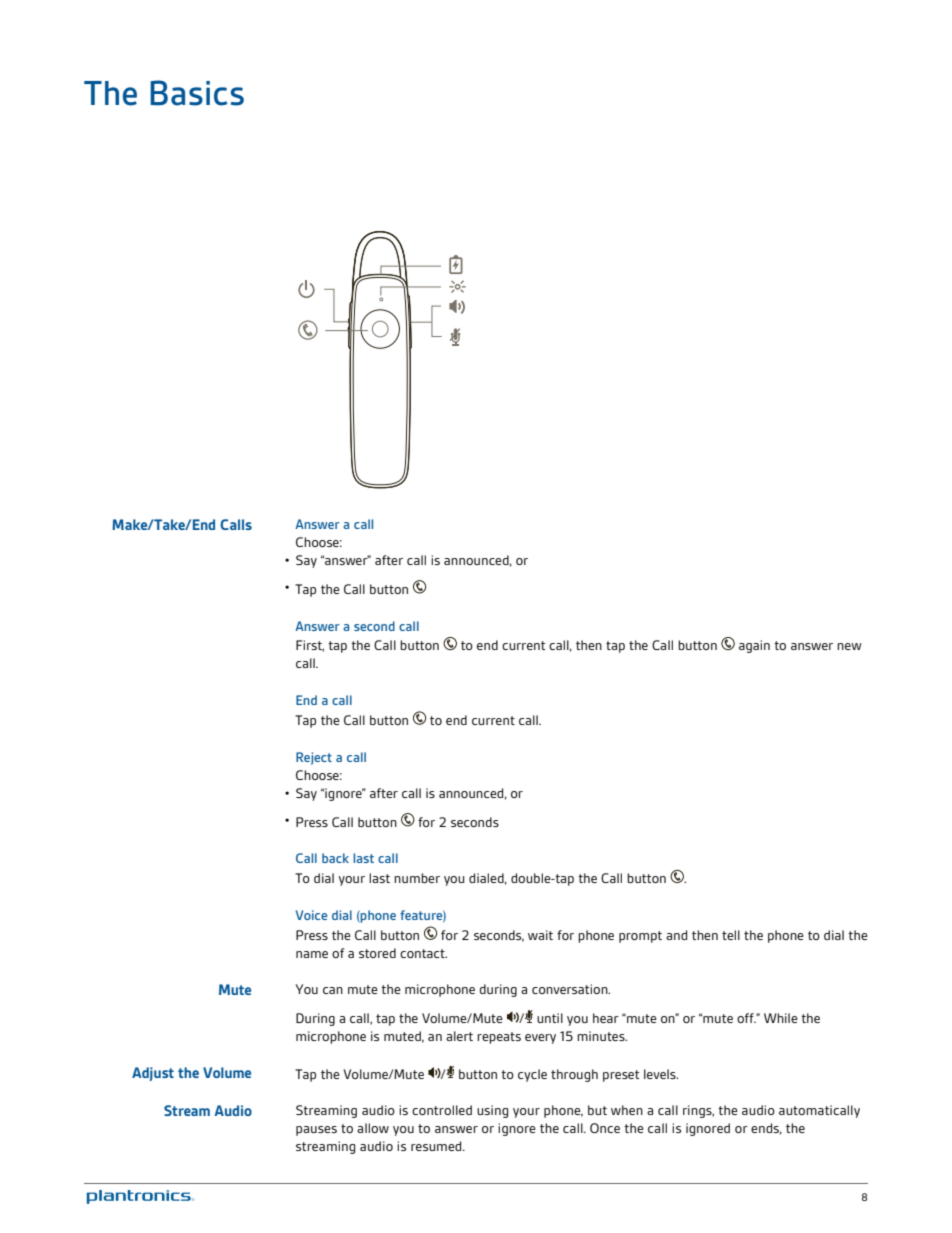 Image resolution: width=952 pixels, height=1233 pixels. Describe the element at coordinates (197, 93) in the image. I see `Basics` at that location.
